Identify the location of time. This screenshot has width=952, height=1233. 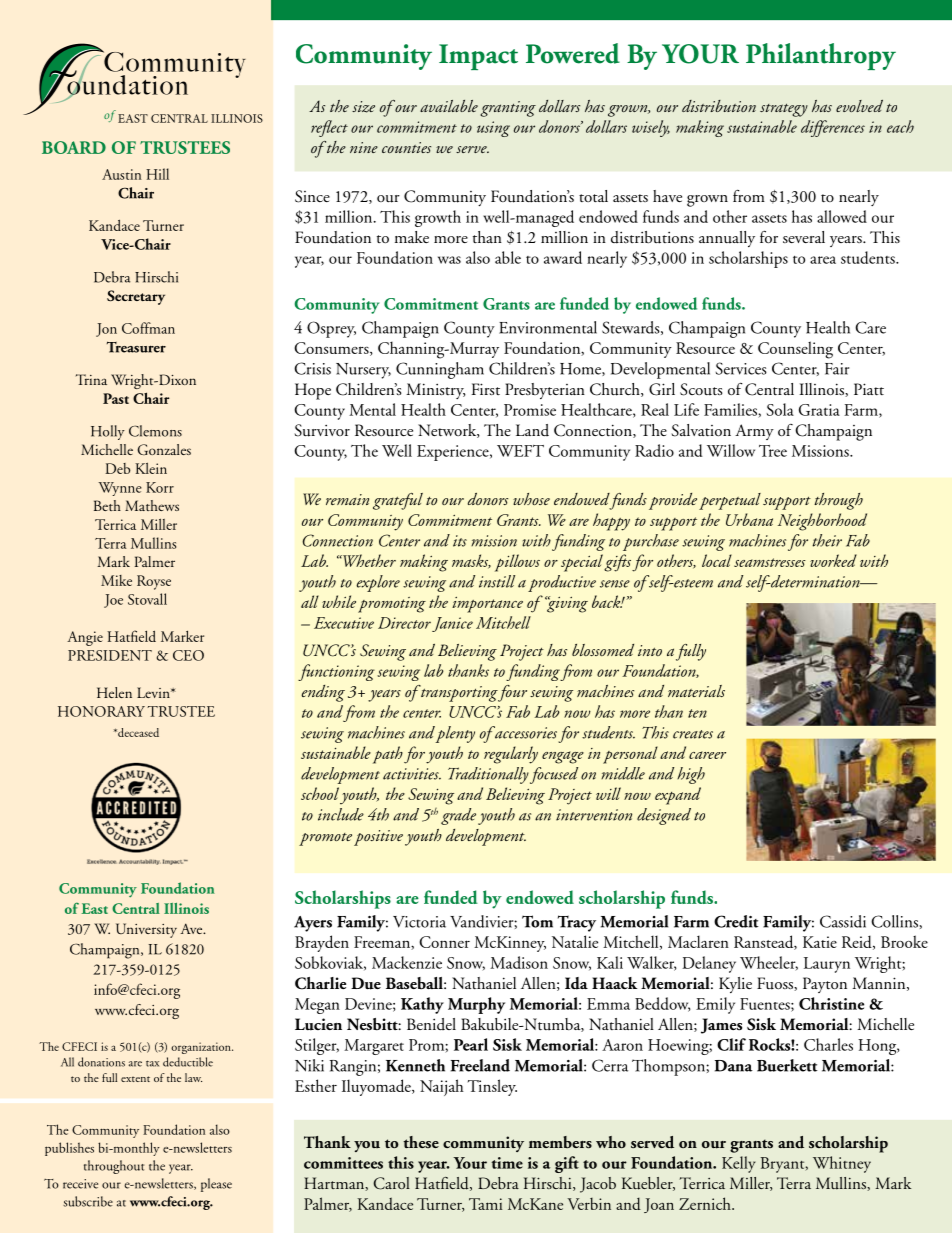
(507, 1163).
